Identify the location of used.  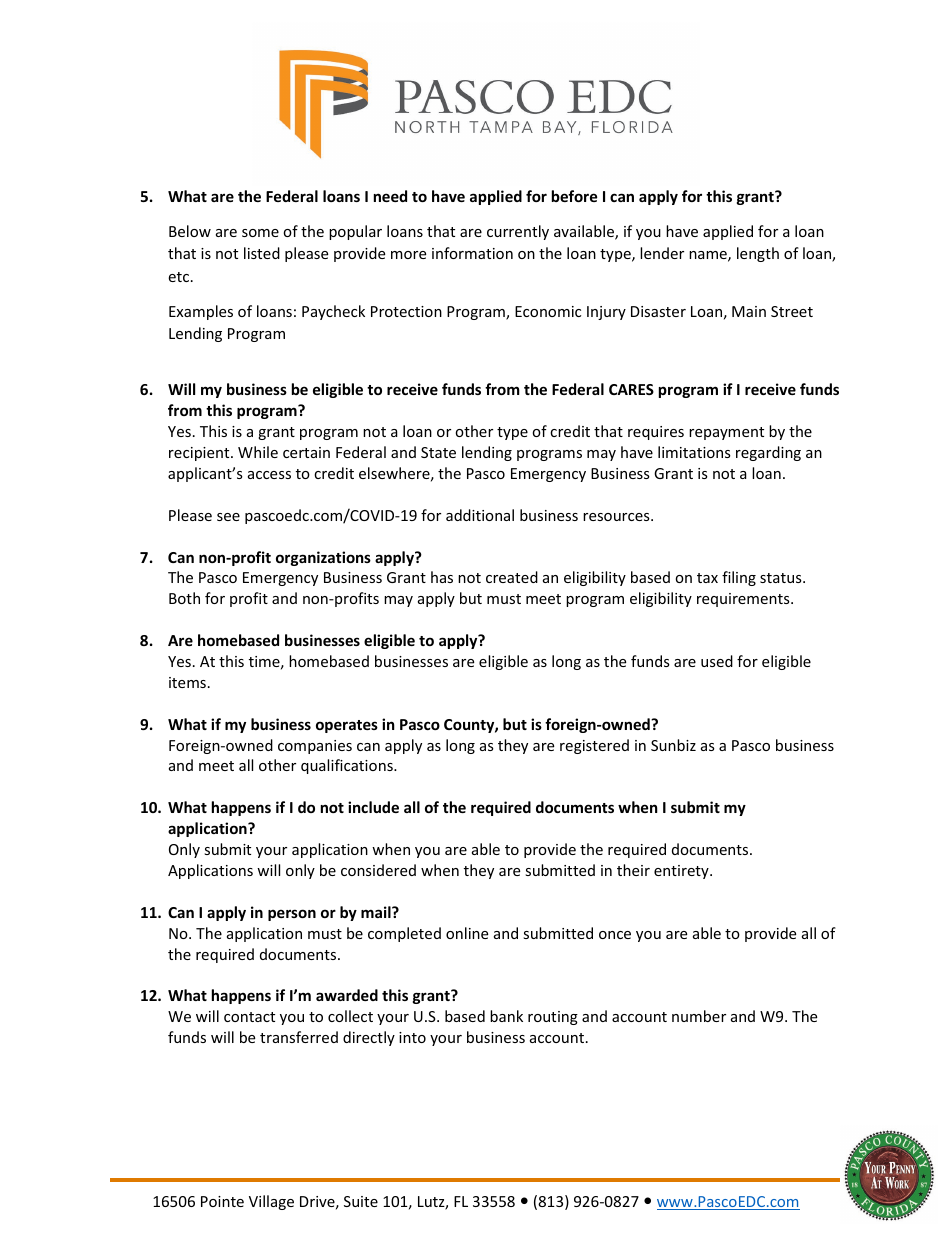
(717, 661).
